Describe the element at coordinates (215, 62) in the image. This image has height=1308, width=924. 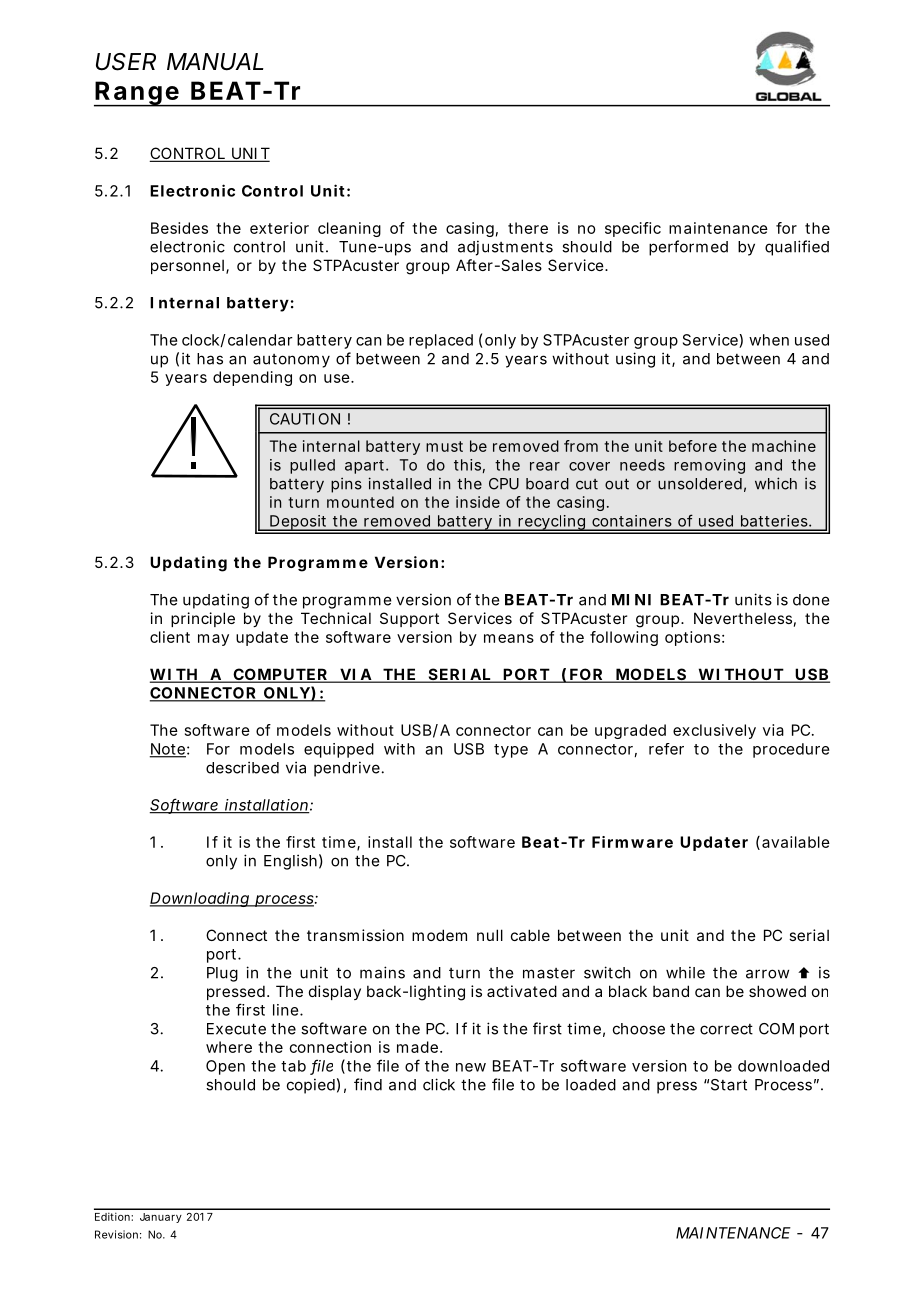
I see `MANUAL` at that location.
